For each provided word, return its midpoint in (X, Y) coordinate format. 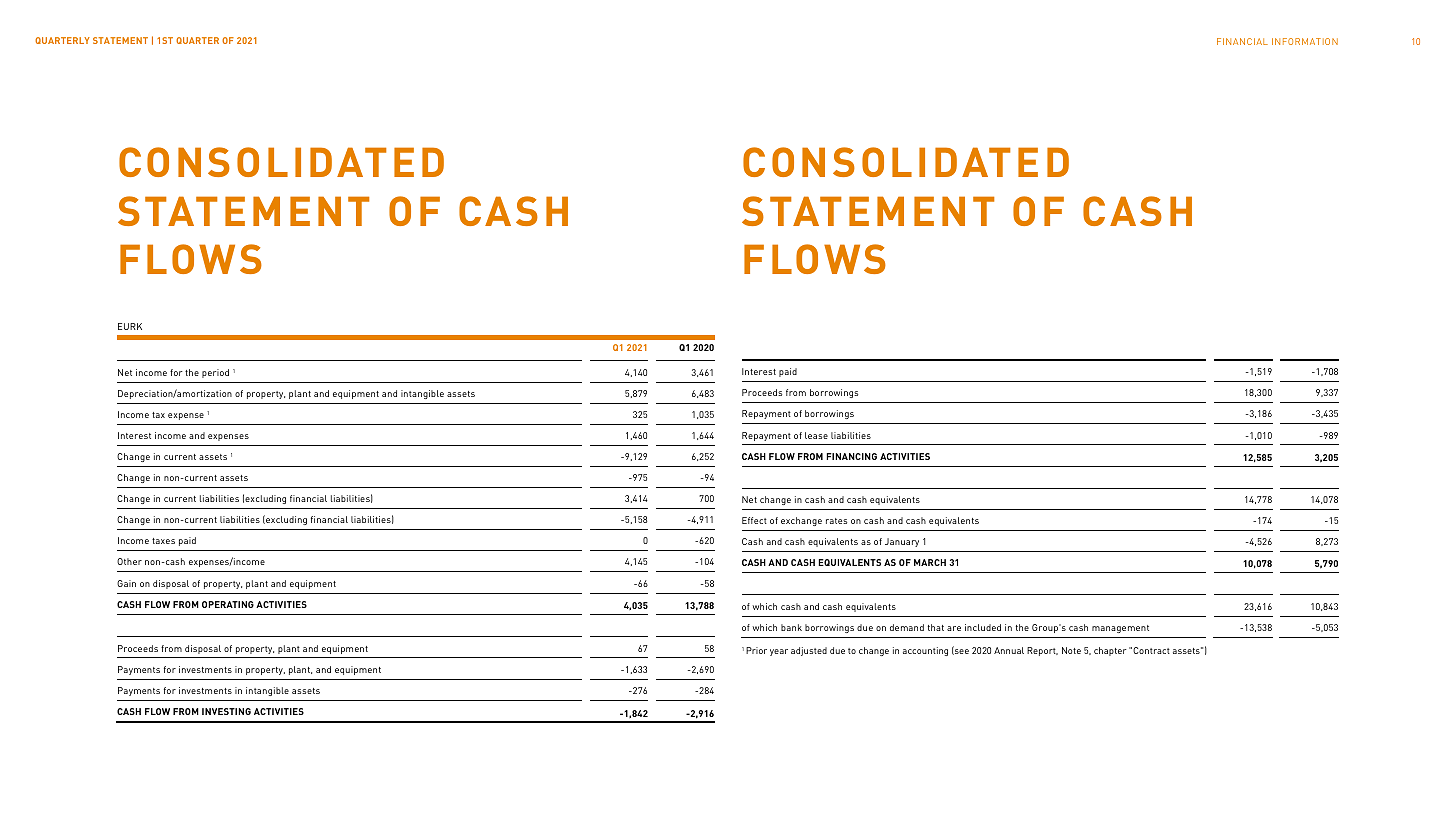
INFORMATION (1305, 41)
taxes (163, 541)
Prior (756, 650)
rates (836, 521)
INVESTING (226, 711)
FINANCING (851, 456)
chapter (1110, 651)
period (215, 373)
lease (816, 435)
